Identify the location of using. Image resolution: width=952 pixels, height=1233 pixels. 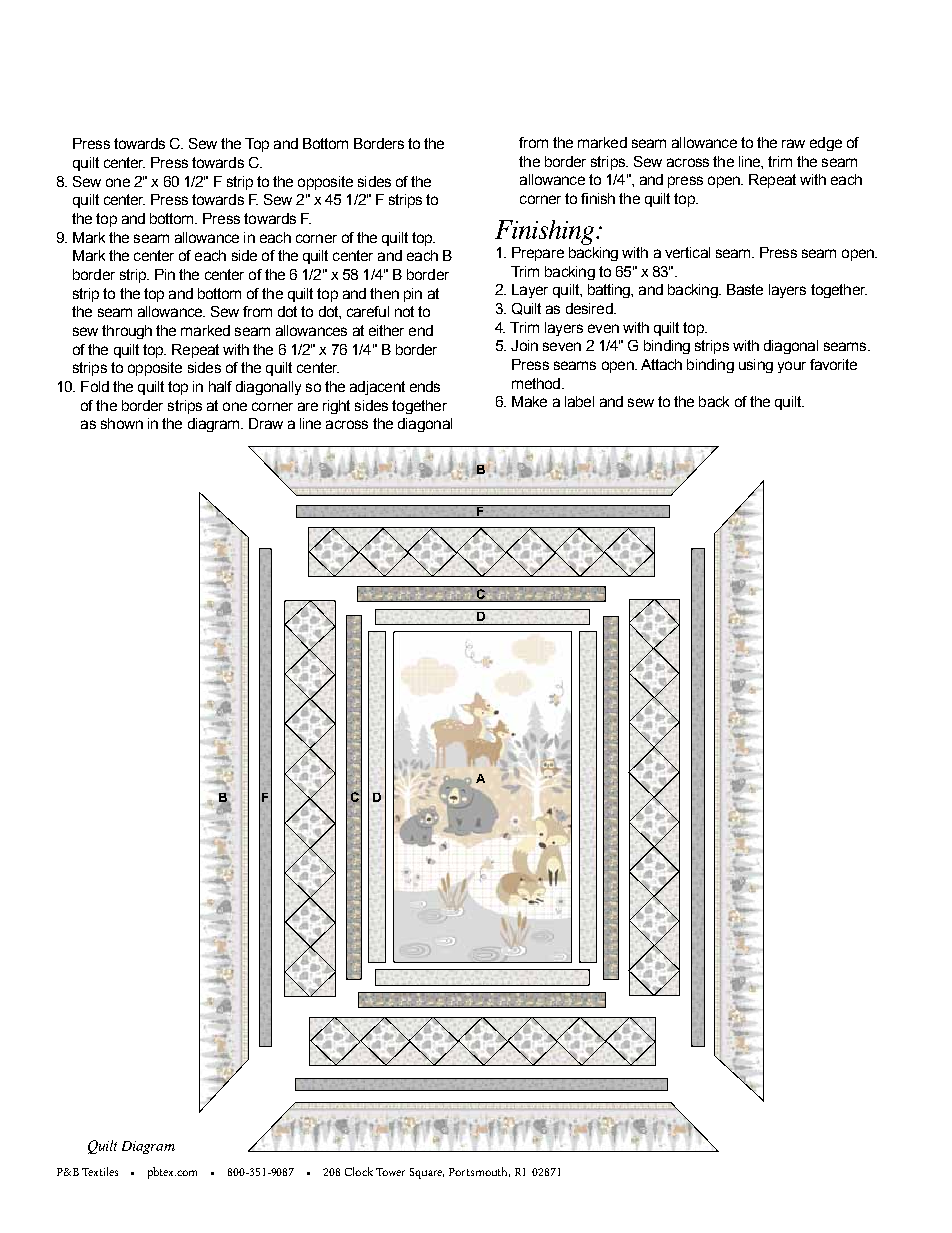
(756, 366).
